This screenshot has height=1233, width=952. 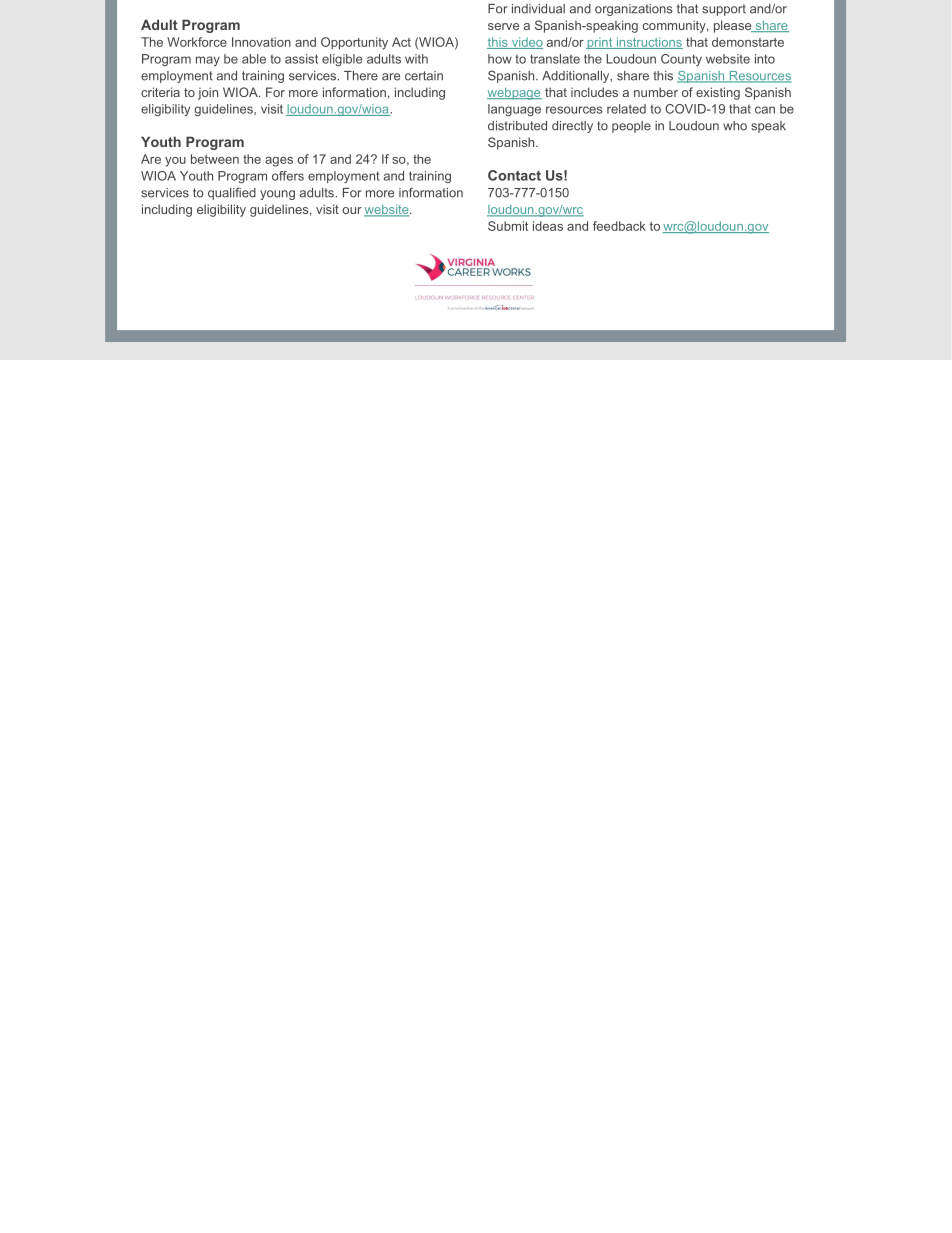 What do you see at coordinates (735, 126) in the screenshot?
I see `who` at bounding box center [735, 126].
